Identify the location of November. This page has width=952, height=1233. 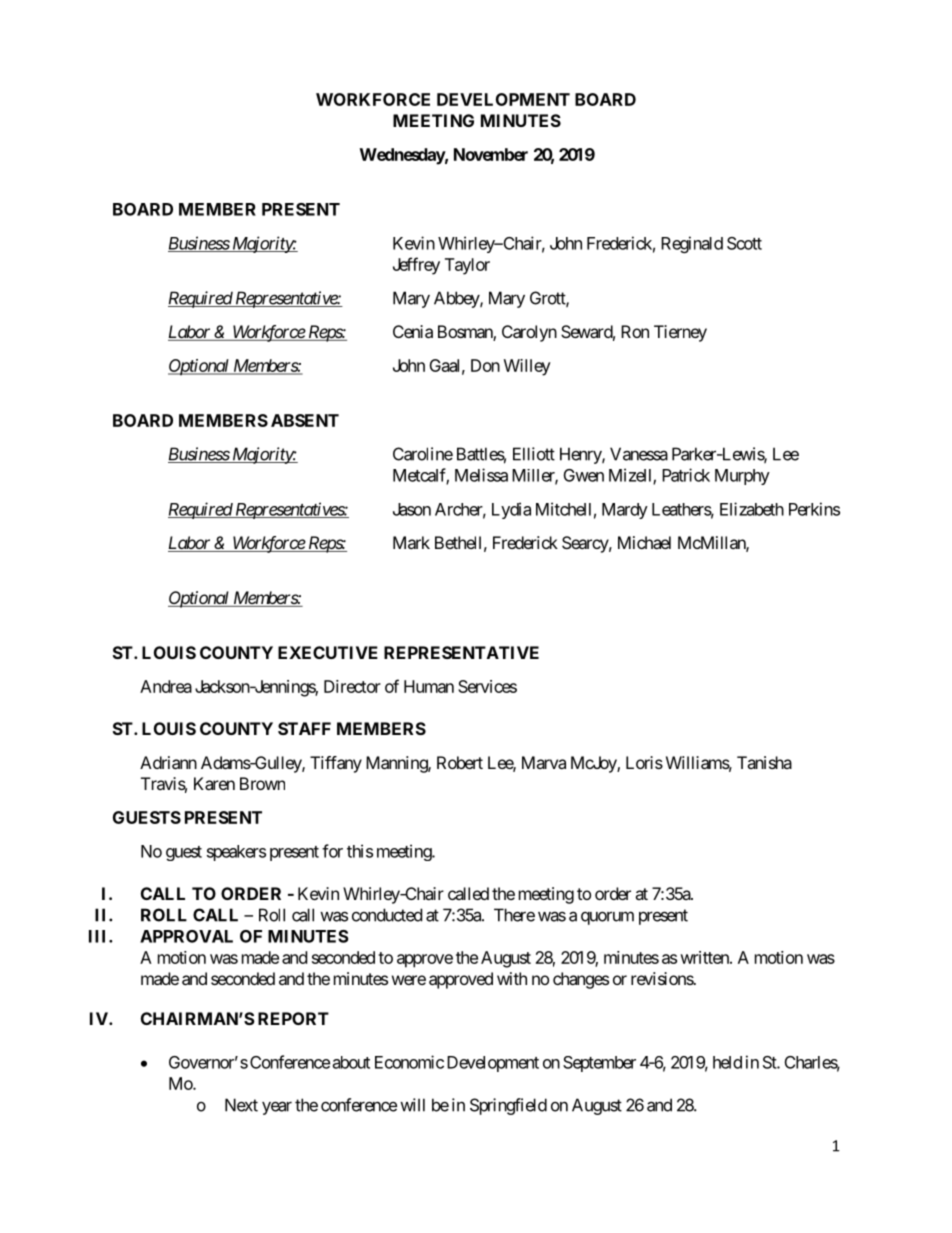
(491, 154).
